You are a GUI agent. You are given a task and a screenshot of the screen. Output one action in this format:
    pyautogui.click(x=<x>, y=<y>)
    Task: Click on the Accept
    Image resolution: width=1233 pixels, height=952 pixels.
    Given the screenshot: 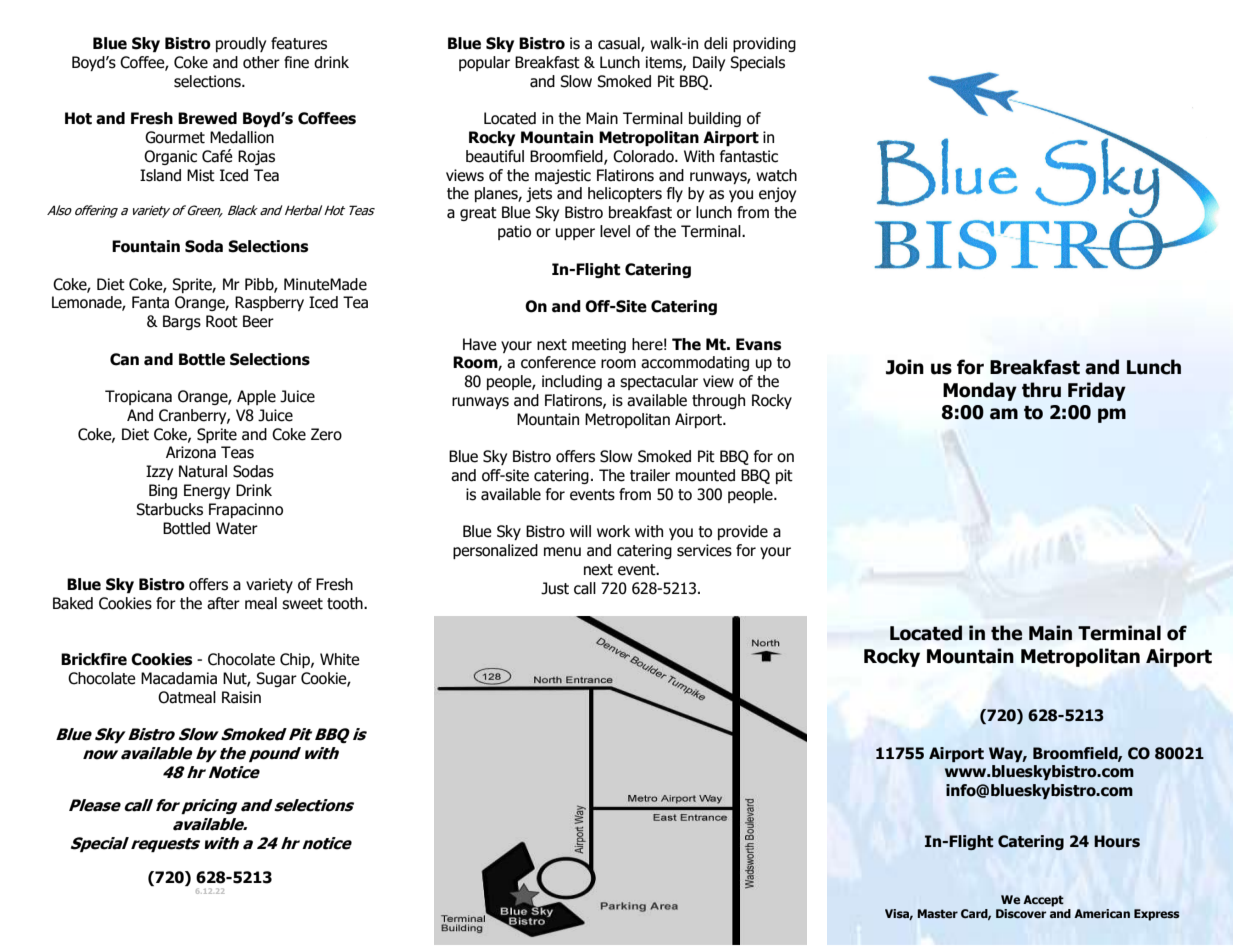 What is the action you would take?
    pyautogui.click(x=1043, y=901)
